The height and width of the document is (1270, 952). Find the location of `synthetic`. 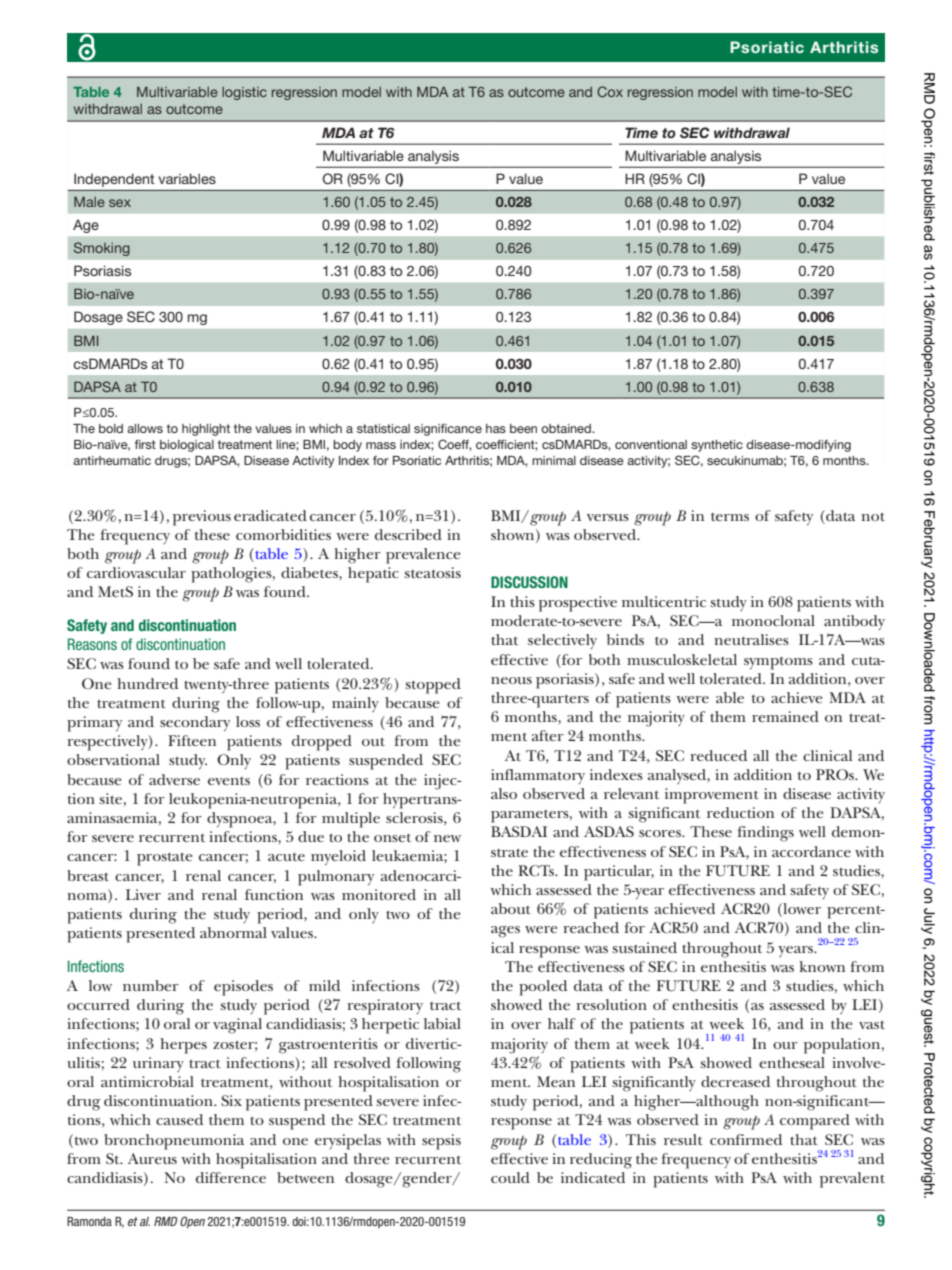

synthetic is located at coordinates (717, 446).
